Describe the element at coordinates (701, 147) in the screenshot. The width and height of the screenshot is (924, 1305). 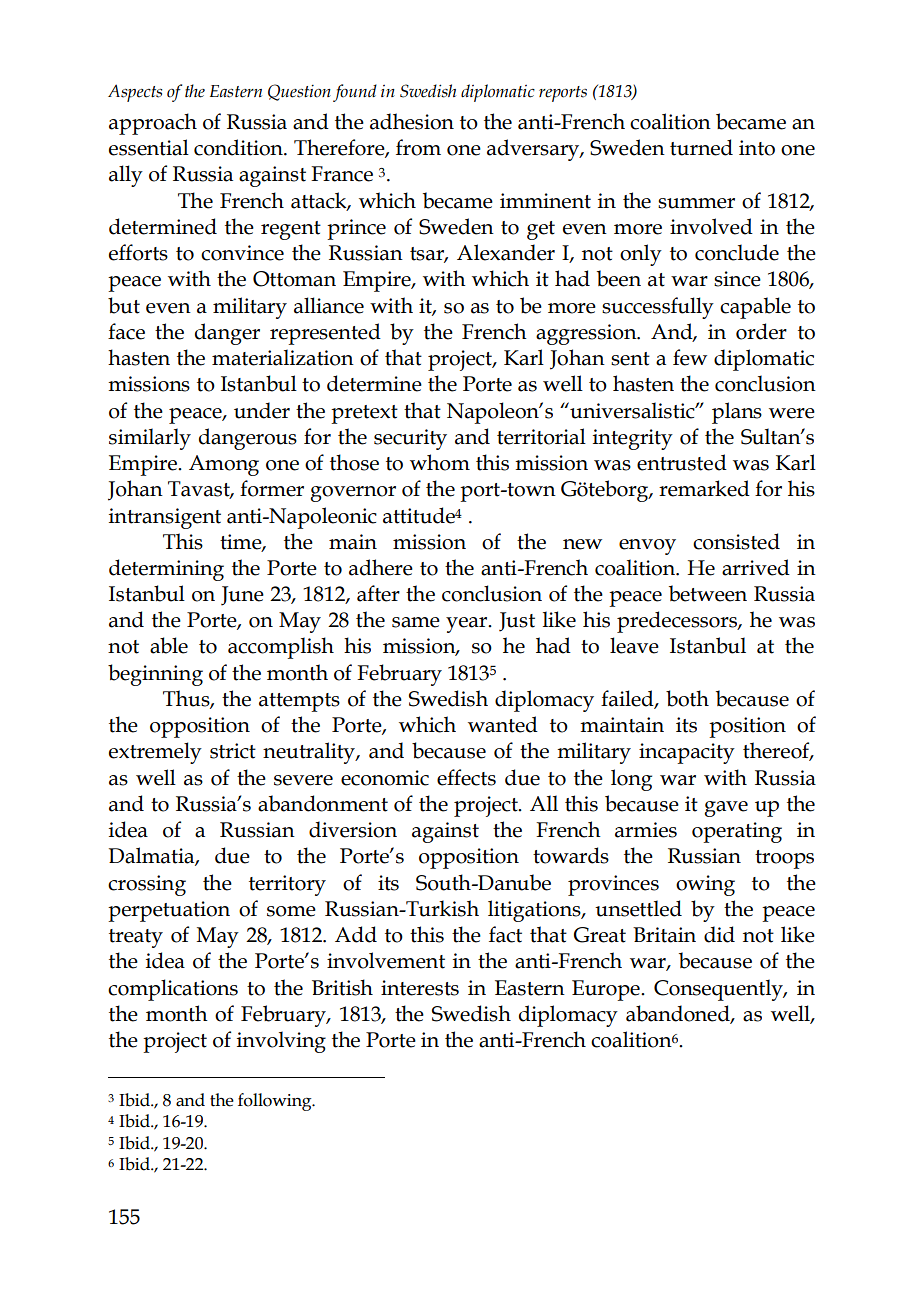
I see `turned` at that location.
